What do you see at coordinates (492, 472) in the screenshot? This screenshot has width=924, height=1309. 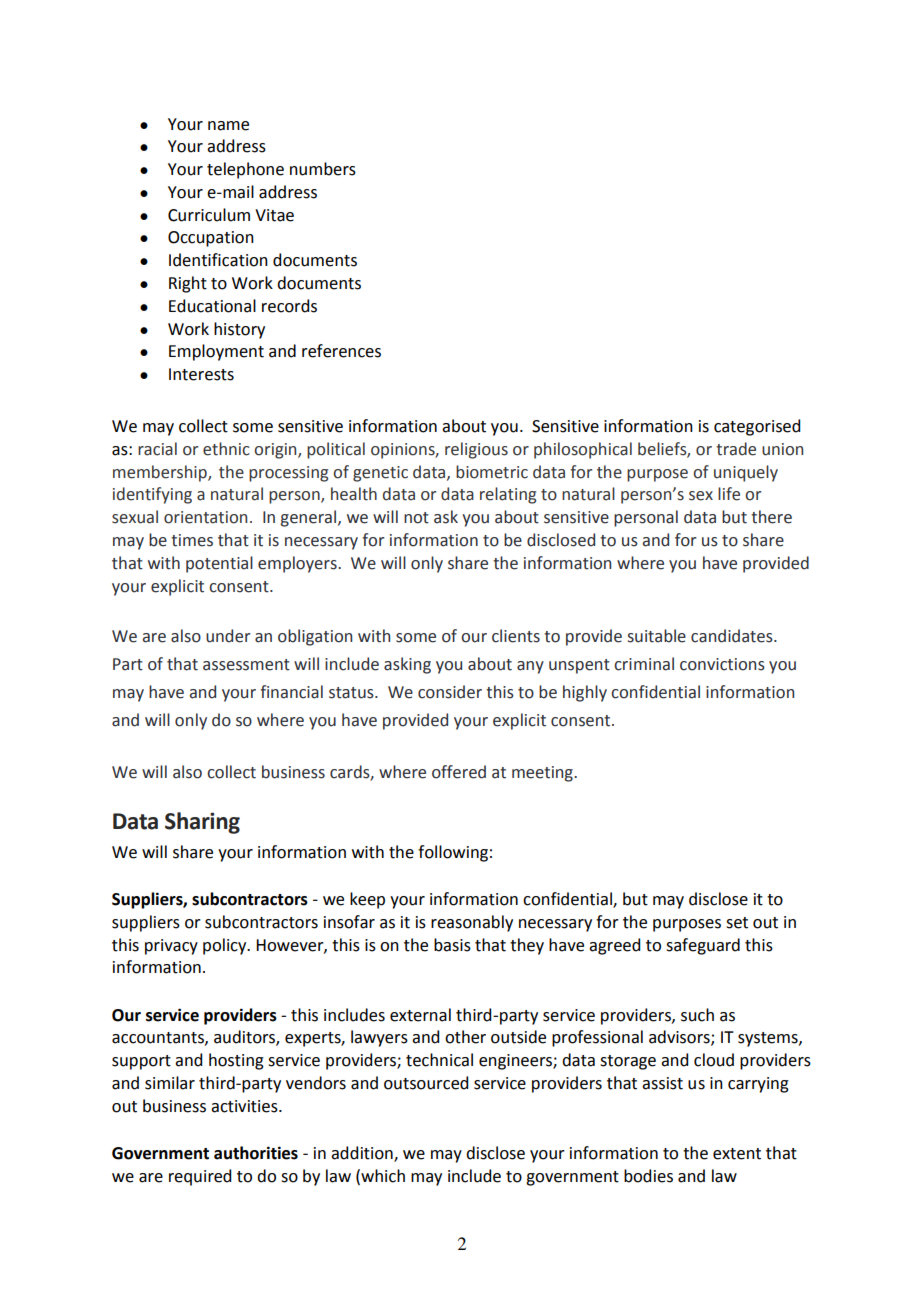 I see `biometric` at bounding box center [492, 472].
